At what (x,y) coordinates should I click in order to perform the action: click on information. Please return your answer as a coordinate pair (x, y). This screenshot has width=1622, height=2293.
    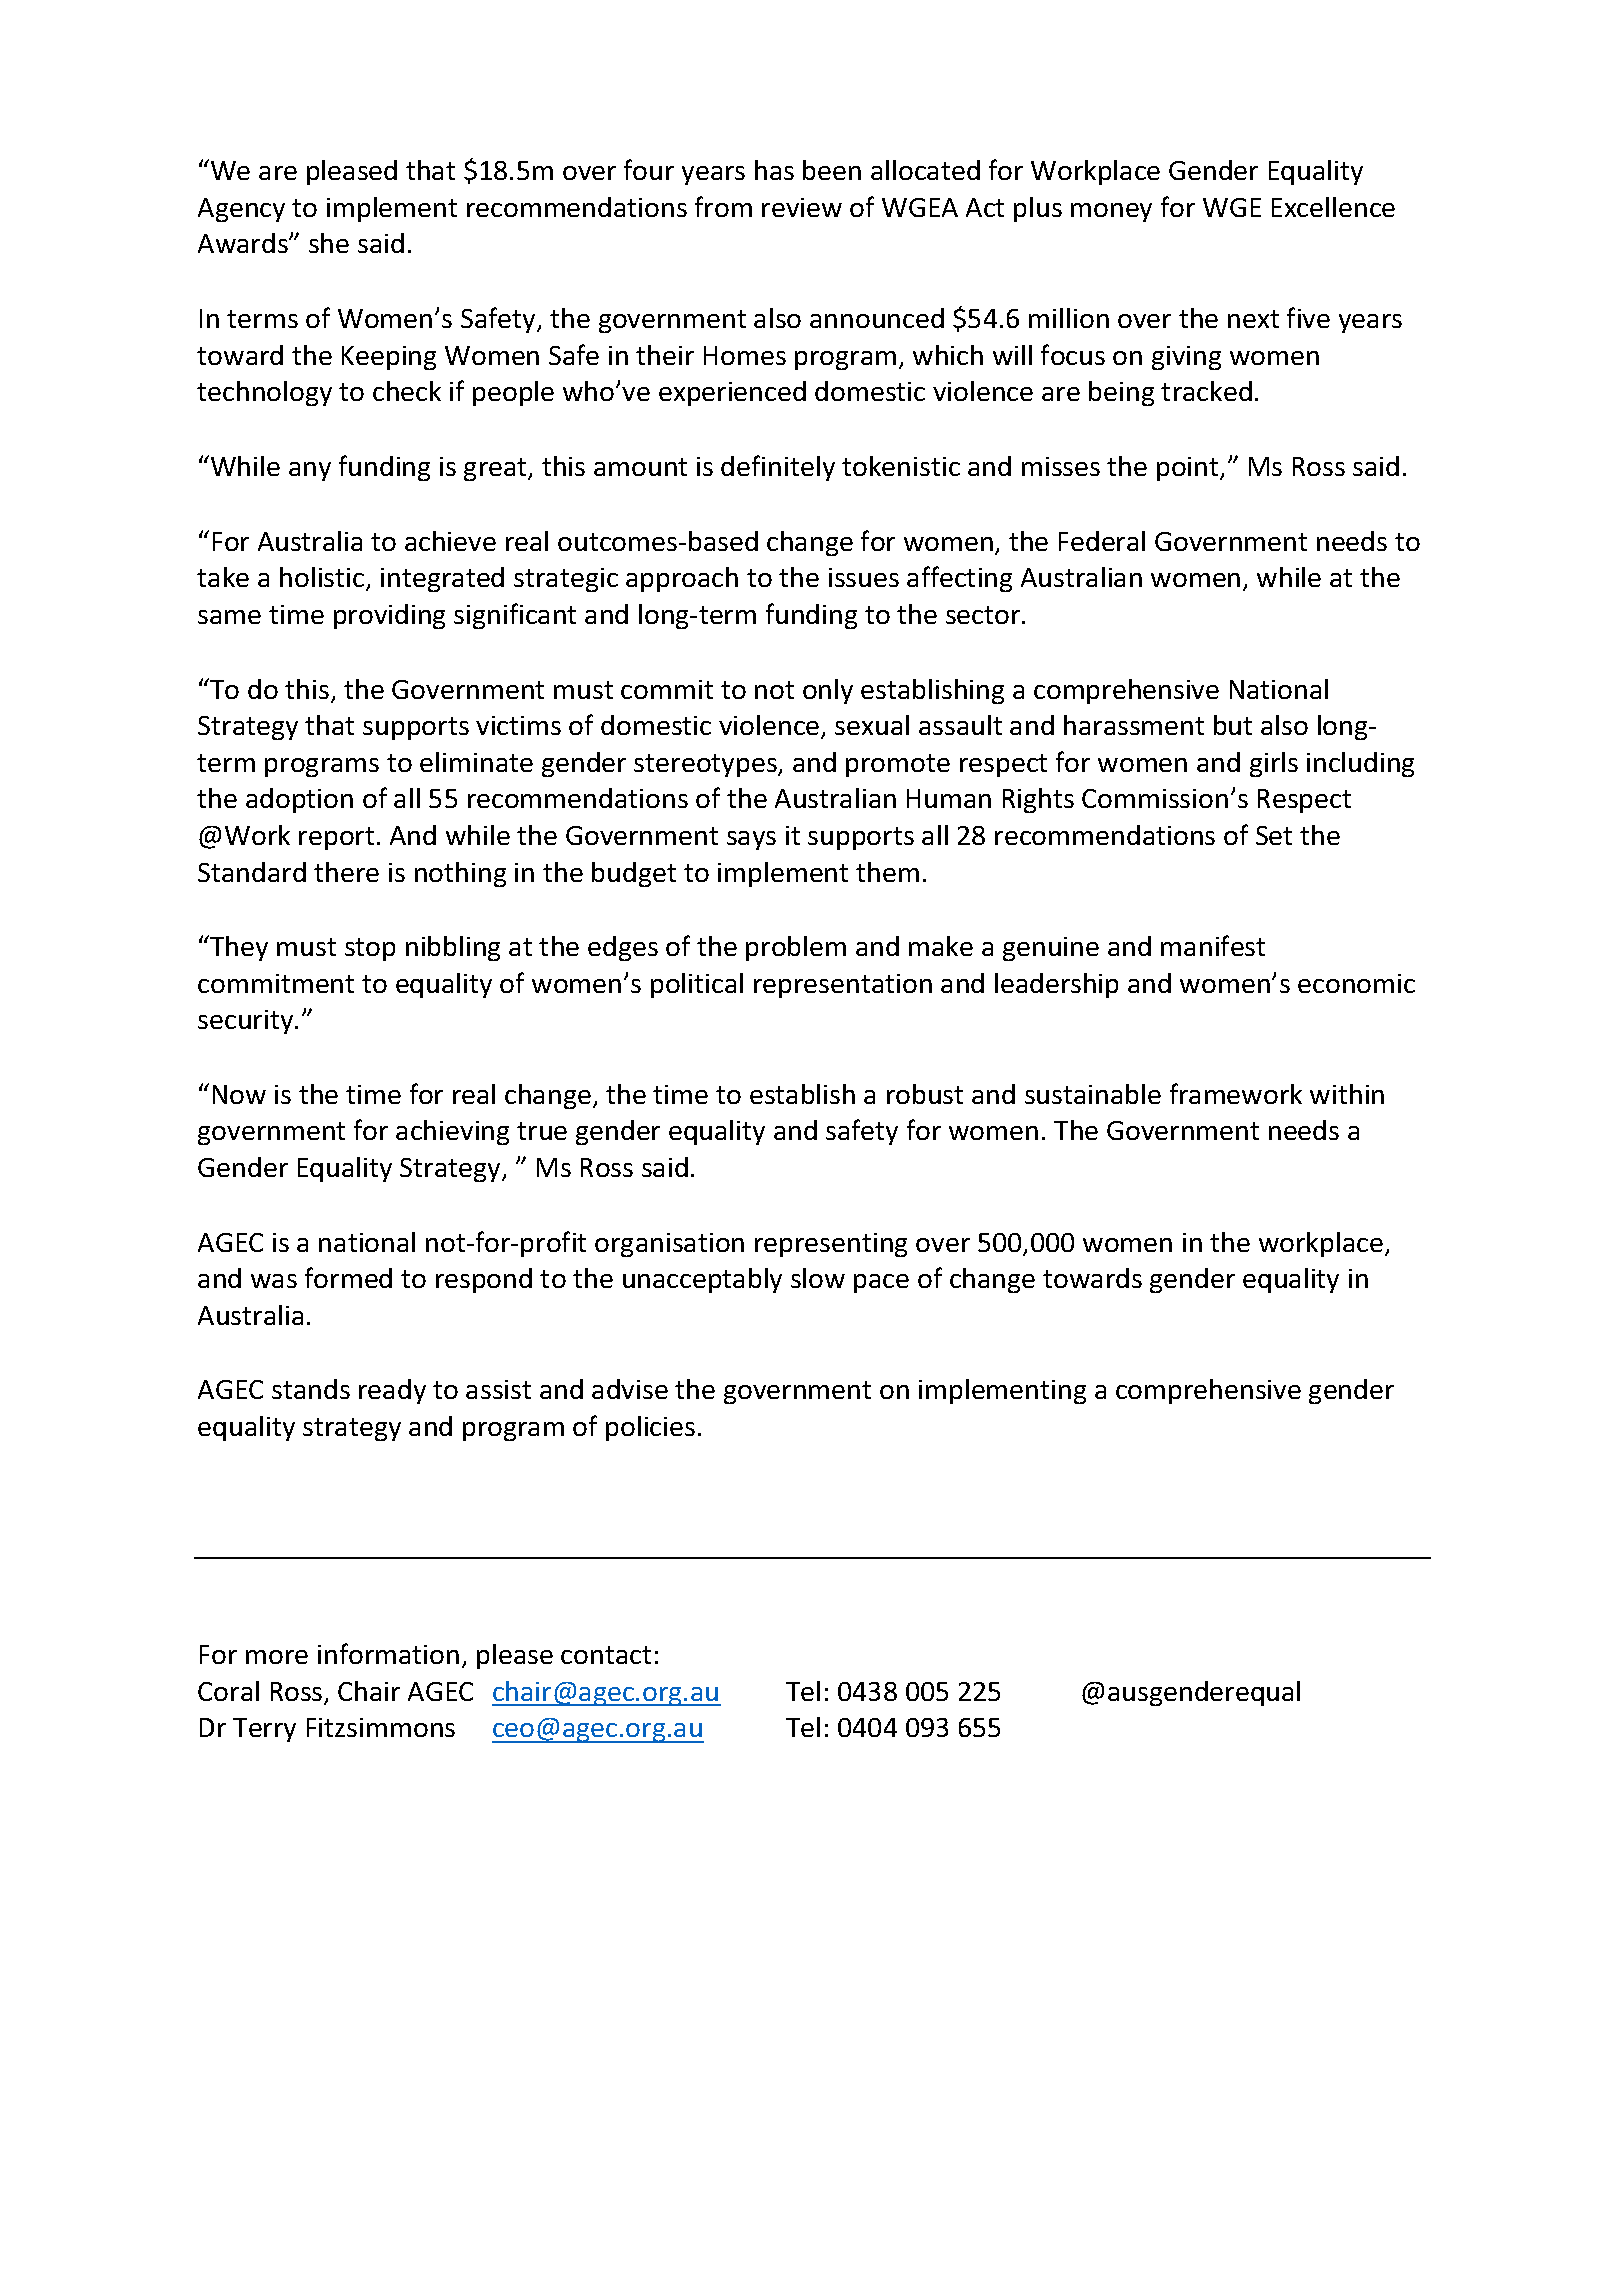
    Looking at the image, I should click on (388, 1653).
